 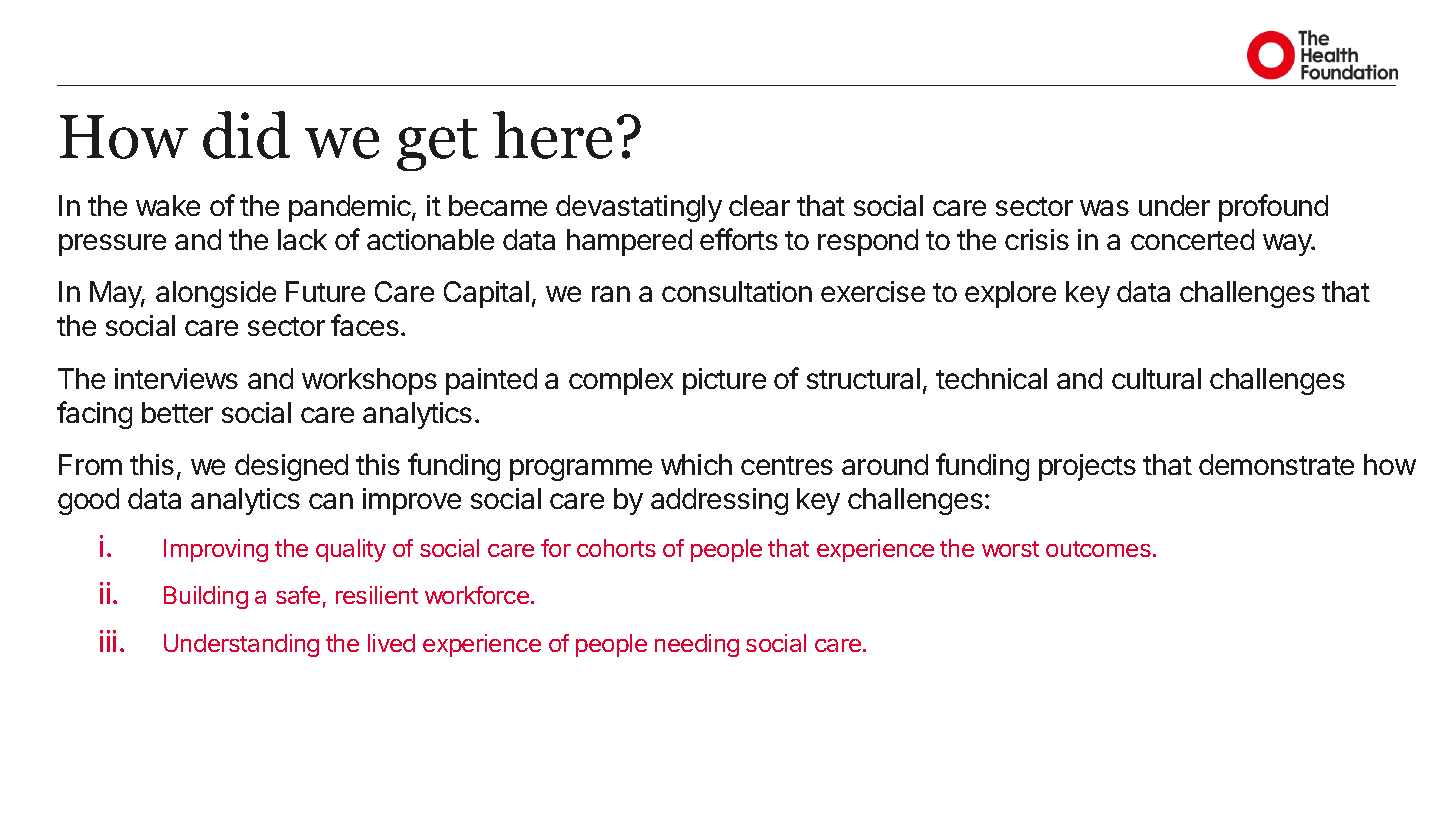 I want to click on picture, so click(x=724, y=381).
